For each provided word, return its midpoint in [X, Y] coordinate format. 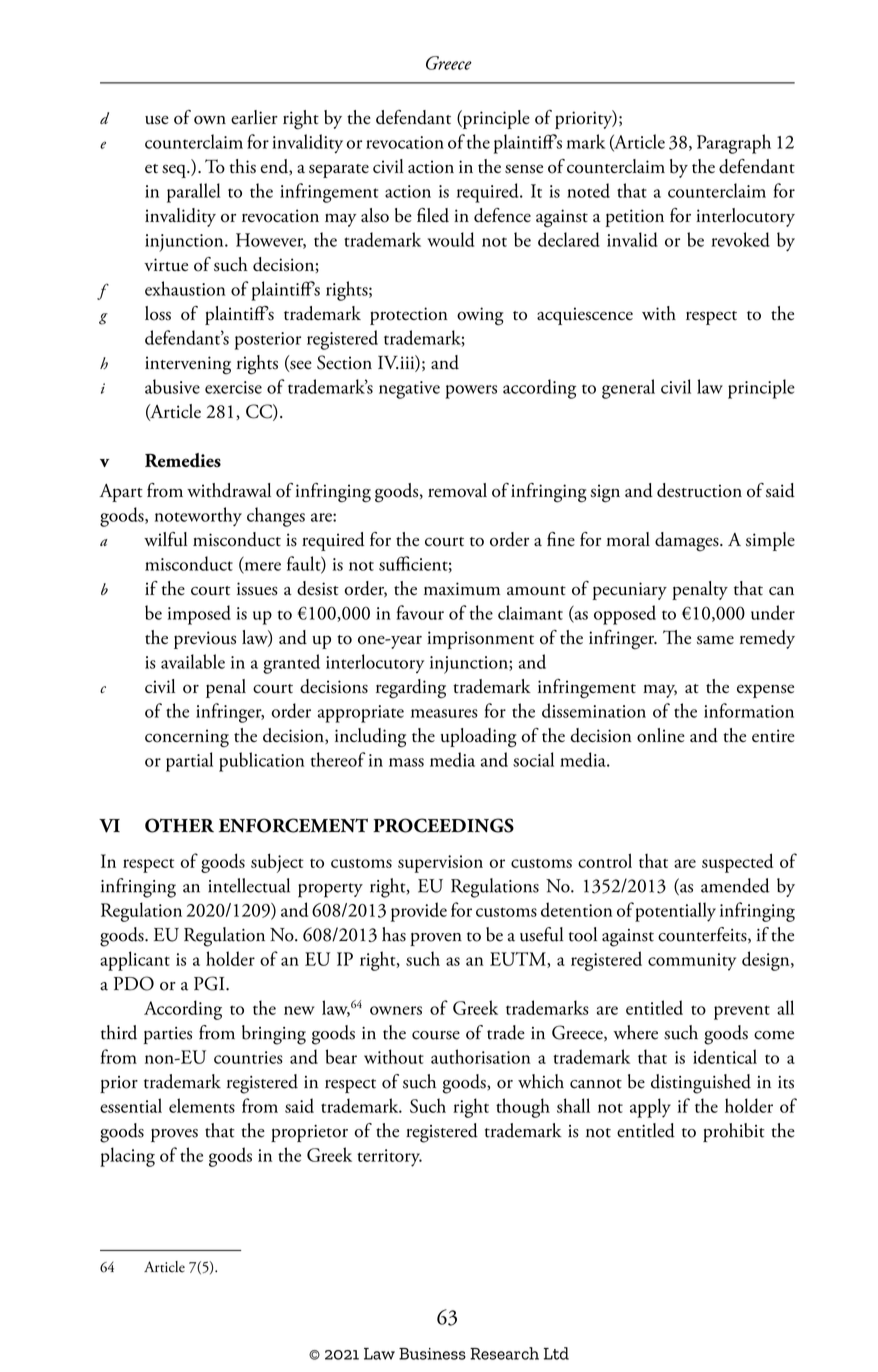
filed [433, 215]
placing [127, 1157]
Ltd [556, 1353]
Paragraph [734, 144]
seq [175, 171]
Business [432, 1354]
